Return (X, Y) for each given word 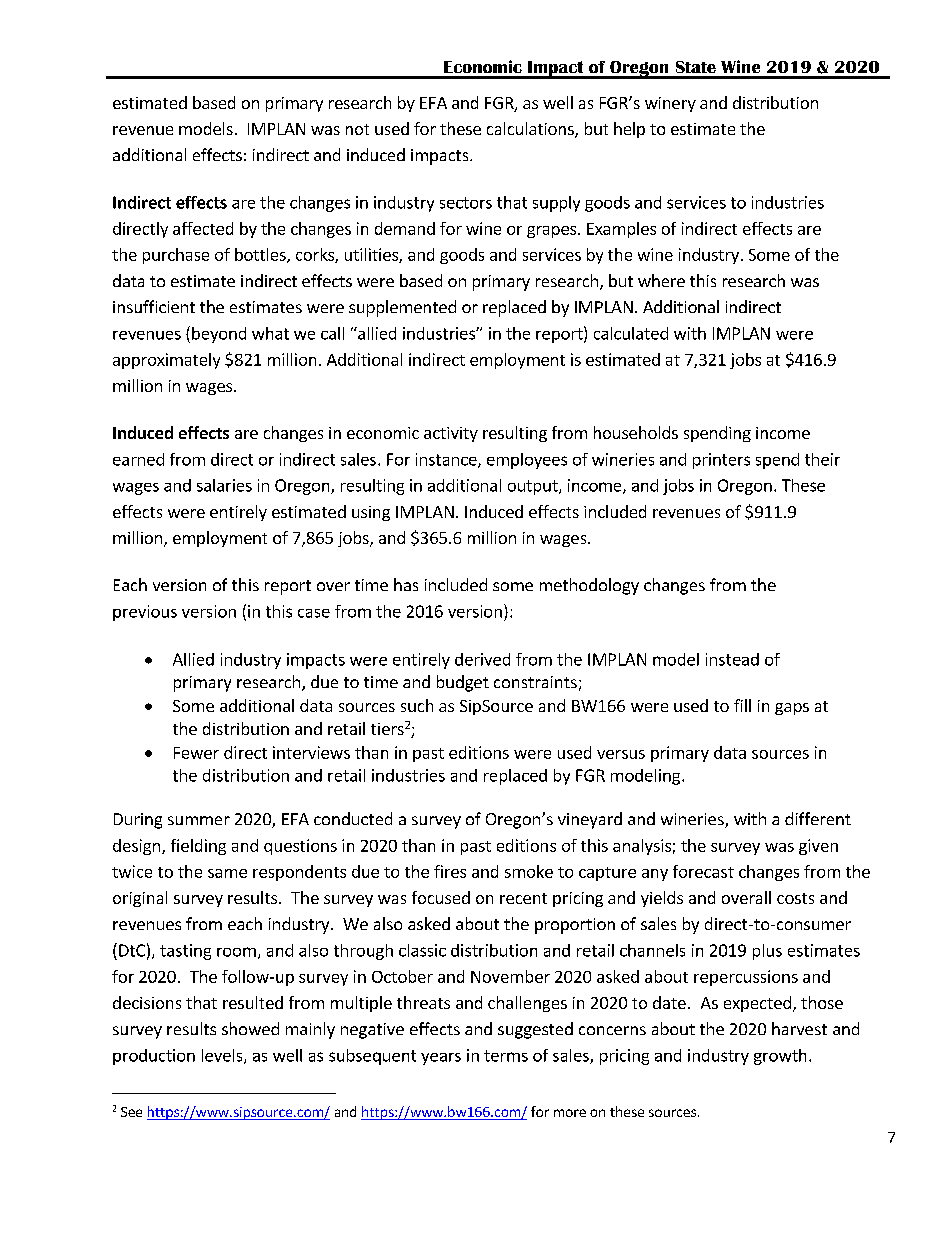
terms (506, 1056)
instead (732, 659)
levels (223, 1056)
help (629, 130)
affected (203, 228)
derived (482, 659)
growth (780, 1057)
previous (145, 613)
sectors (466, 203)
